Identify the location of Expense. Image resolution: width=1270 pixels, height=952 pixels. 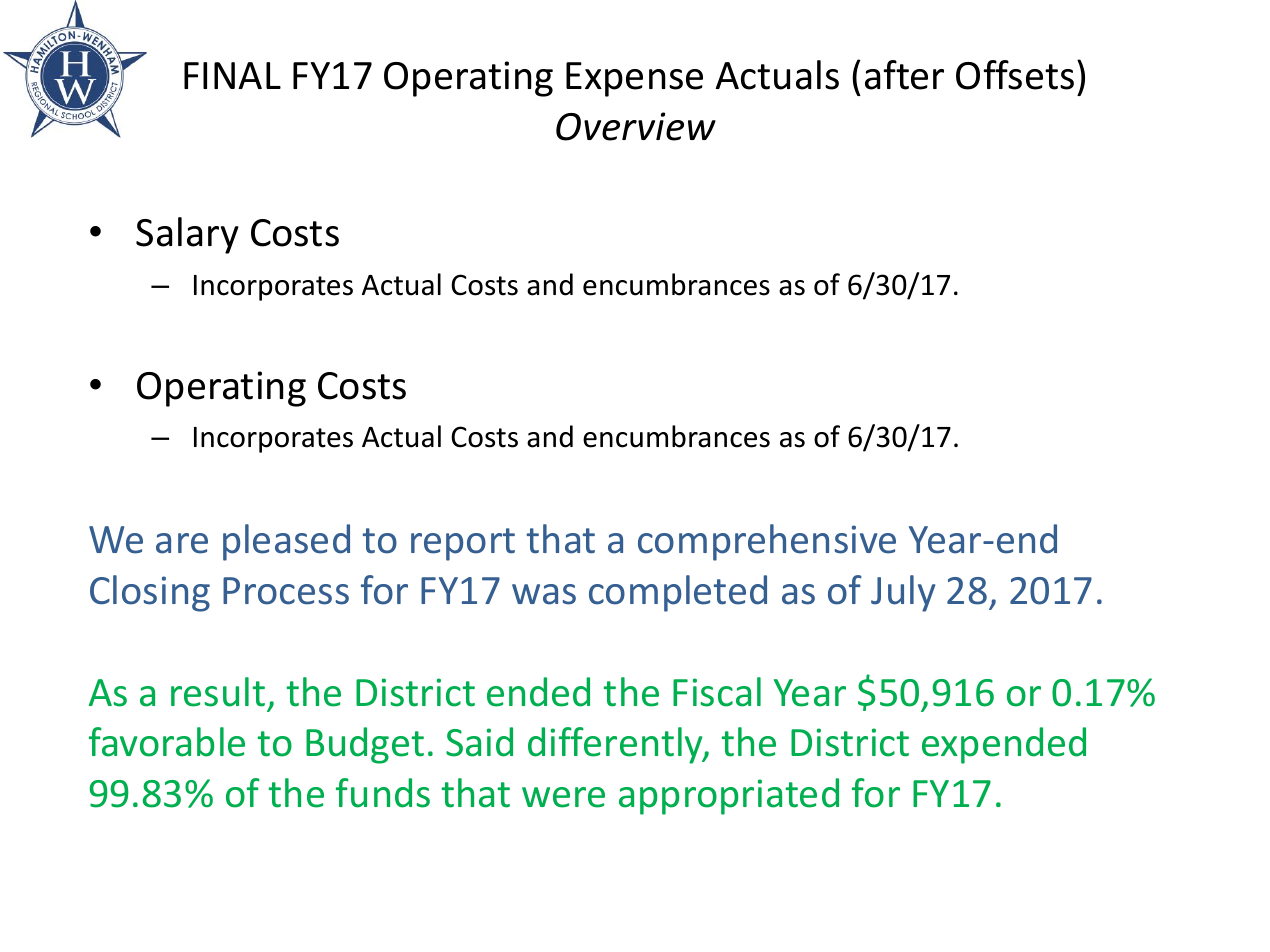
(634, 79).
